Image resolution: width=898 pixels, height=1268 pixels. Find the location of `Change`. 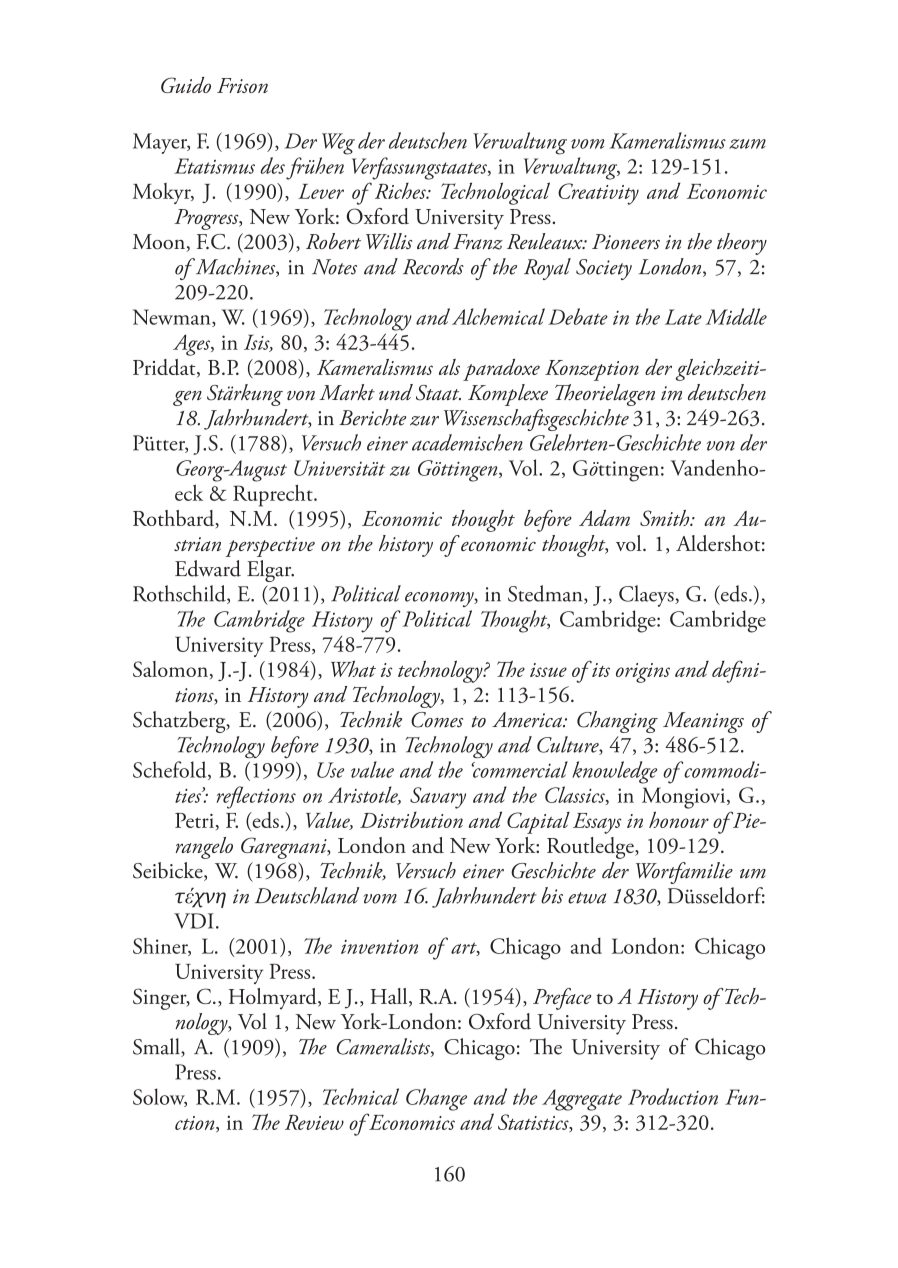

Change is located at coordinates (436, 1099).
